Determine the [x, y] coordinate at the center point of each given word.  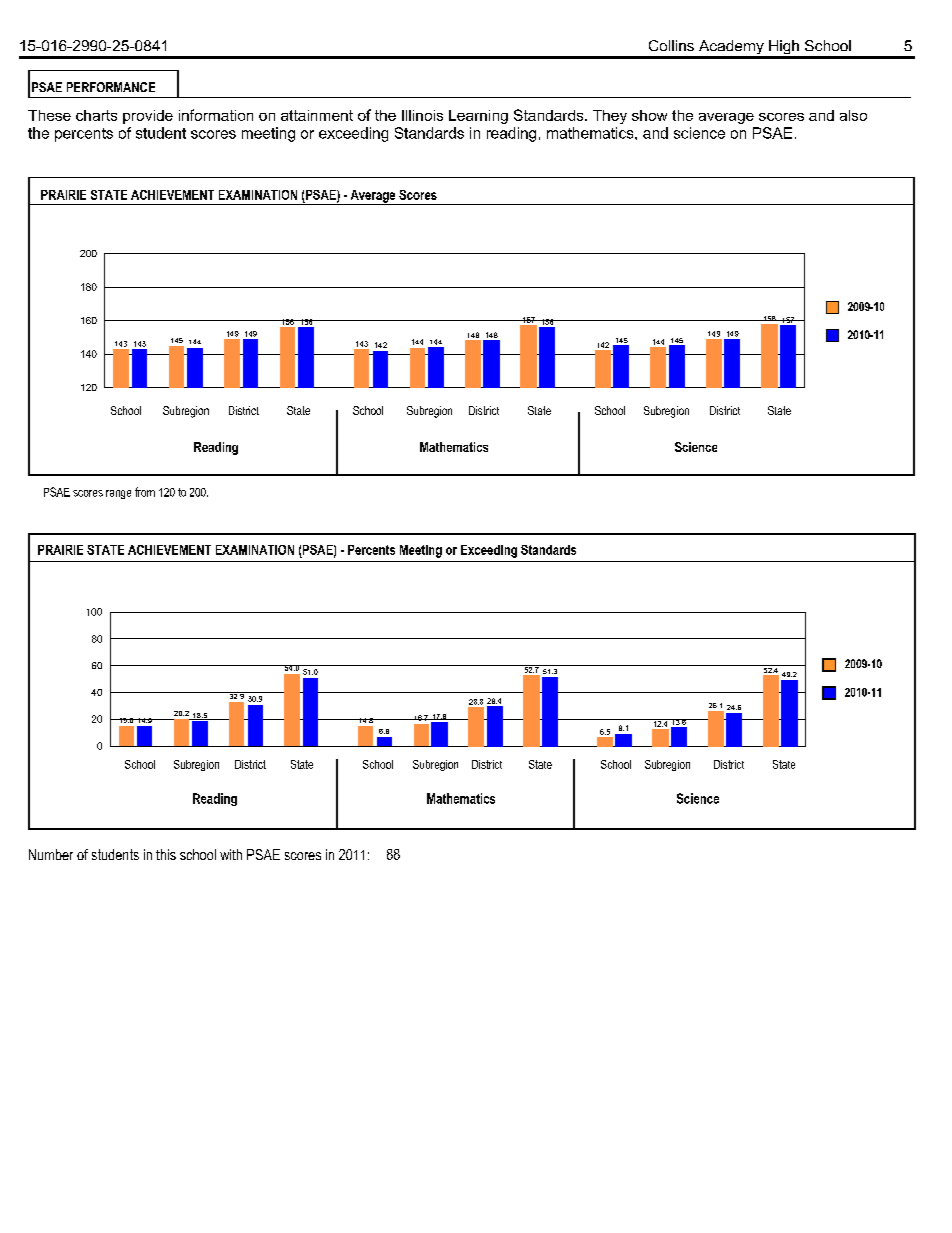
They [610, 117]
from [145, 492]
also [853, 115]
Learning [478, 117]
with [231, 854]
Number [51, 854]
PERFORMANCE [111, 87]
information [216, 115]
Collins [671, 45]
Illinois [422, 115]
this [166, 854]
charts [96, 115]
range [118, 494]
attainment [317, 115]
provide [148, 117]
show [649, 115]
